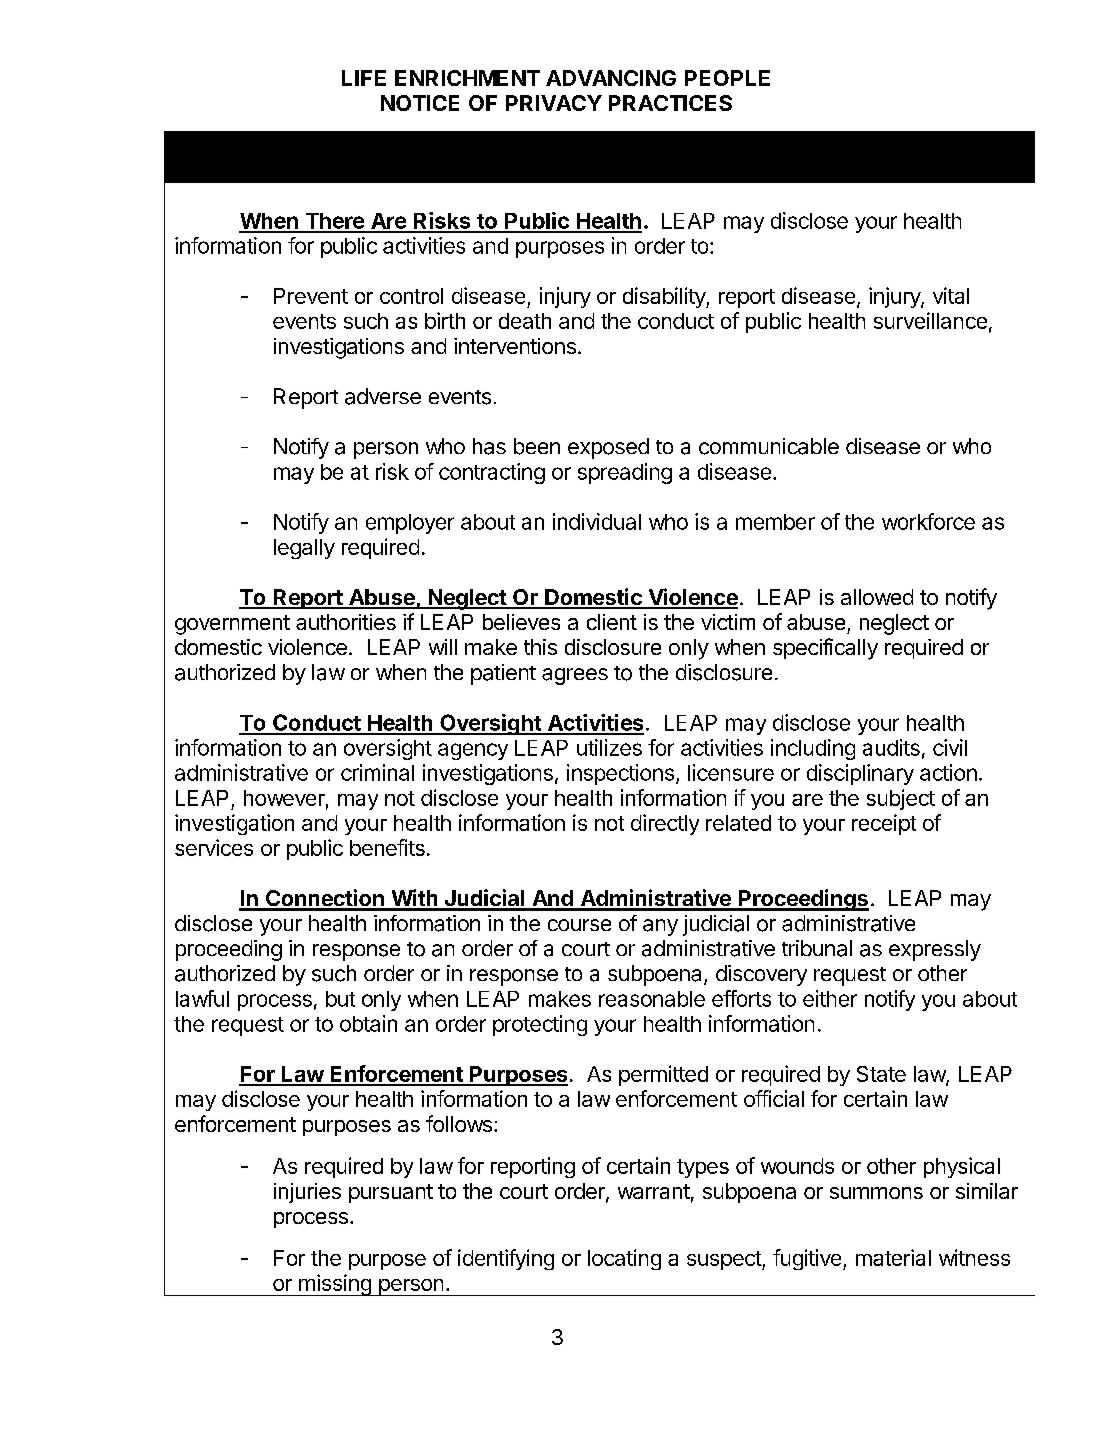  What do you see at coordinates (364, 78) in the page?
I see `LIFE` at bounding box center [364, 78].
